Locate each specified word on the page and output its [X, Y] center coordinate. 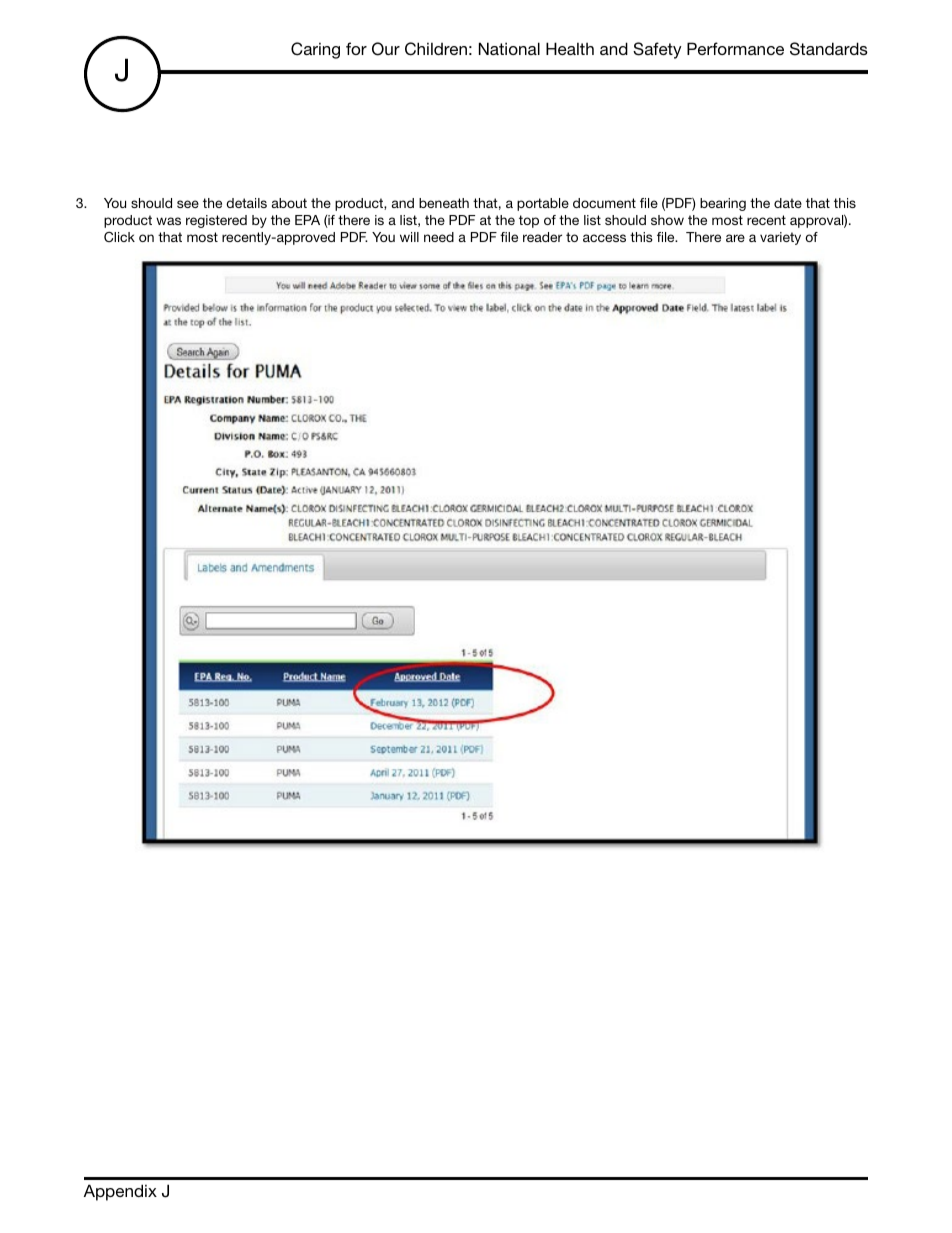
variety [780, 238]
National [509, 48]
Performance [735, 48]
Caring [315, 50]
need [439, 237]
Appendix [120, 1192]
